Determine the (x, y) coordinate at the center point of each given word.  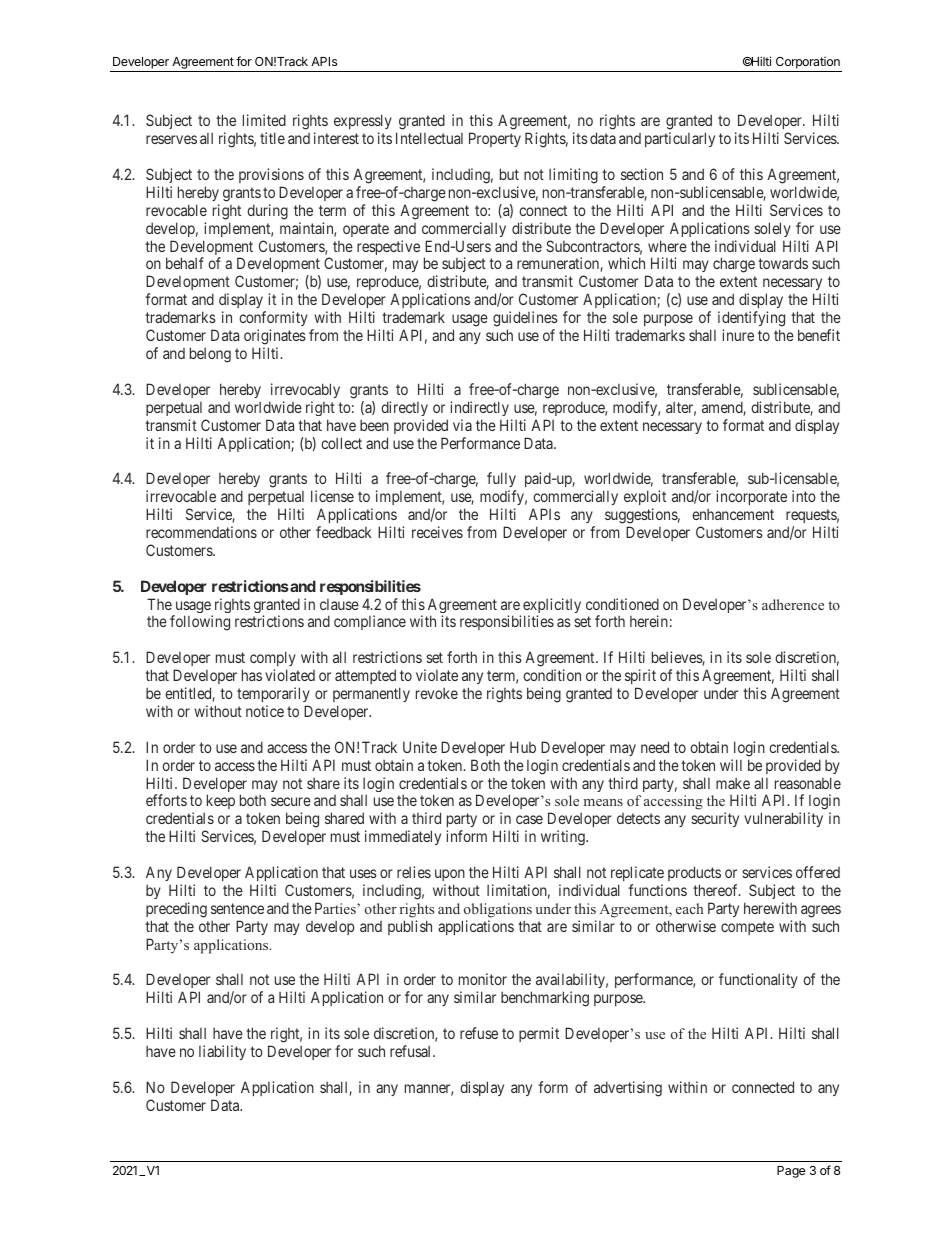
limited (264, 120)
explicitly (552, 607)
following (200, 623)
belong (210, 355)
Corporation (807, 64)
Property (495, 139)
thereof (717, 890)
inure (738, 335)
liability (222, 1052)
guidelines (525, 319)
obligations (498, 910)
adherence (793, 604)
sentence (237, 908)
